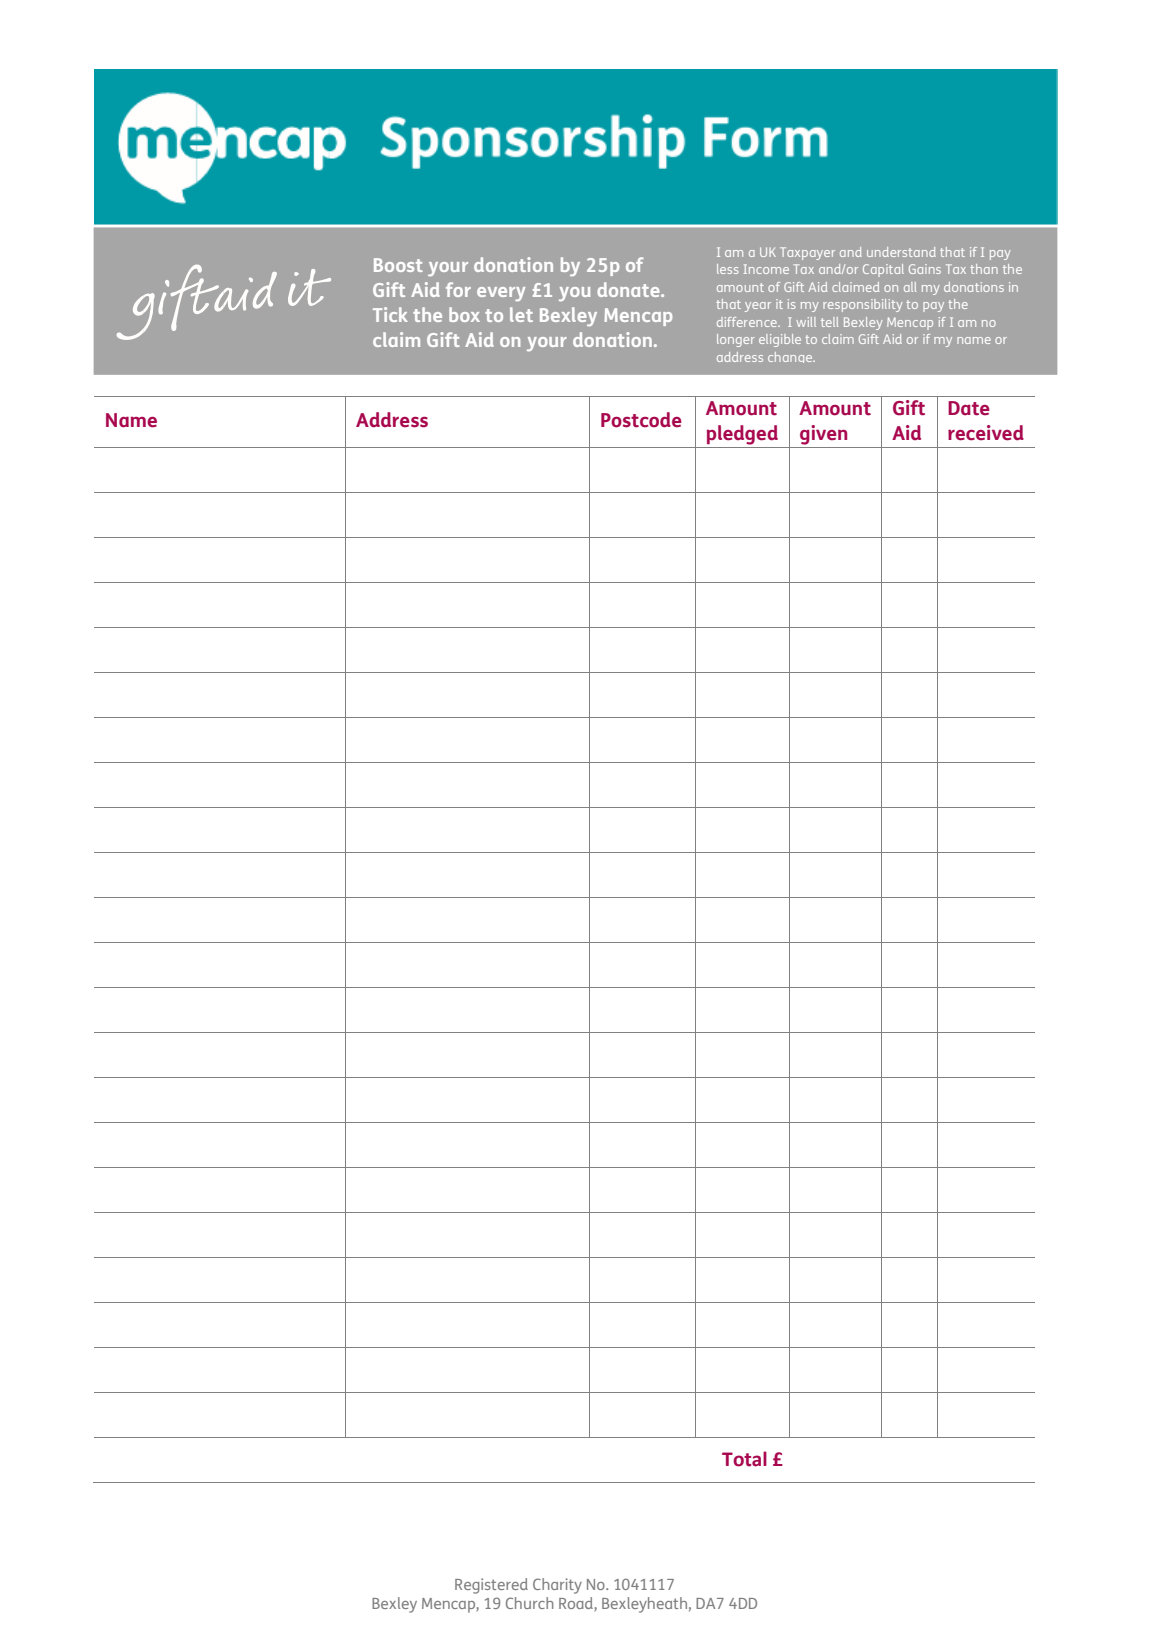 The width and height of the screenshot is (1155, 1633). I want to click on pledged, so click(742, 435).
